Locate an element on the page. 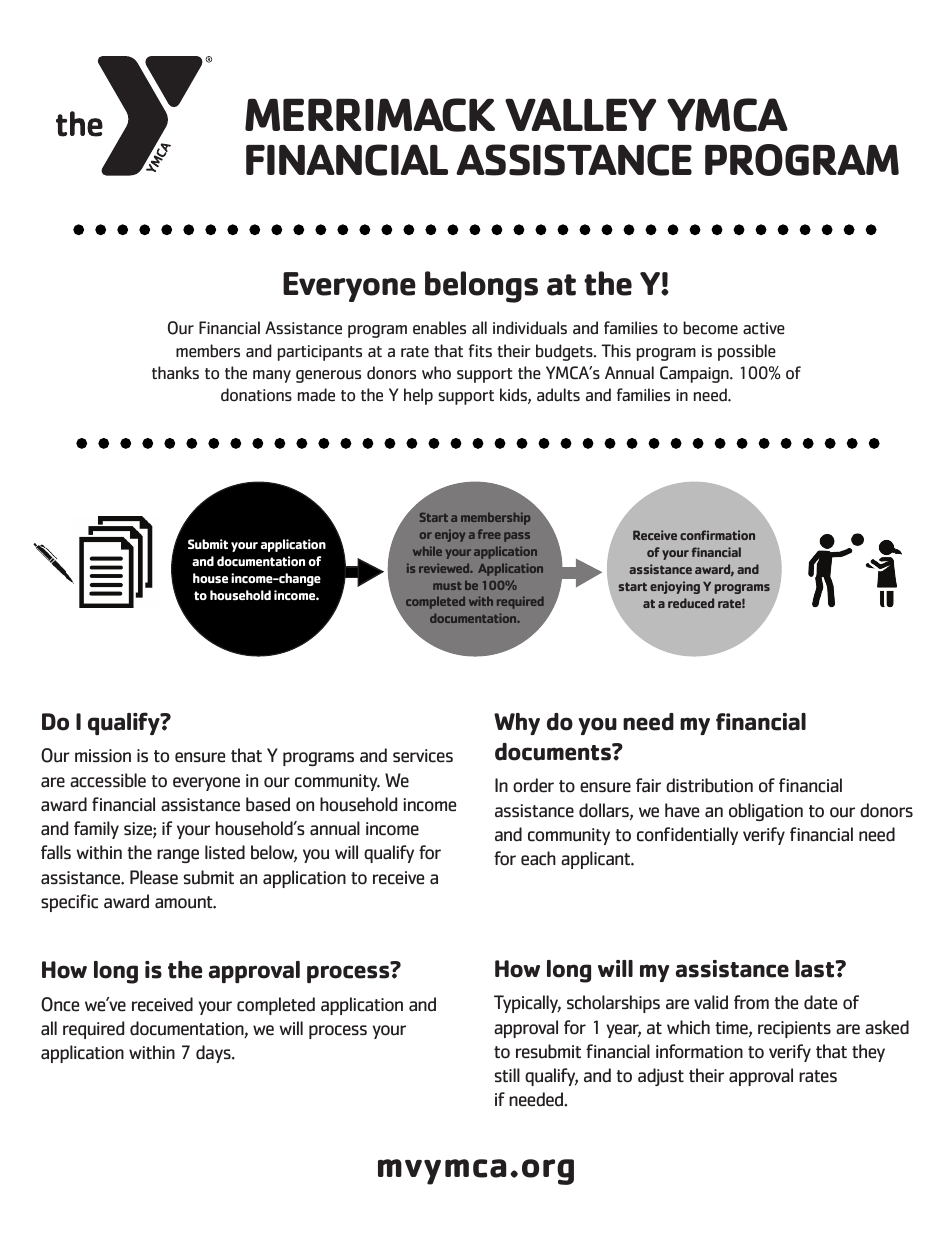  help is located at coordinates (418, 396).
